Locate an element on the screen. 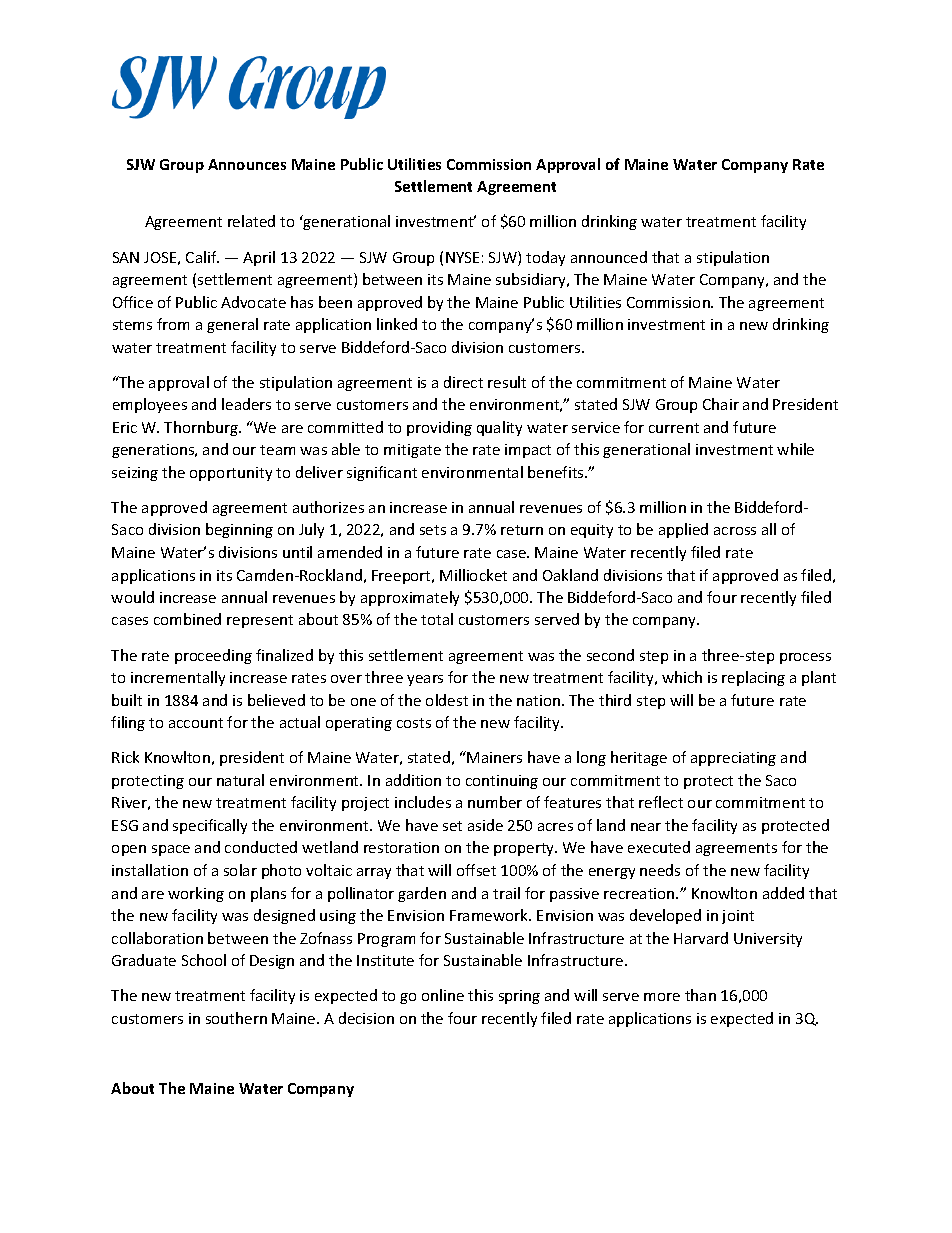 The height and width of the screenshot is (1233, 952). Announces is located at coordinates (247, 164).
